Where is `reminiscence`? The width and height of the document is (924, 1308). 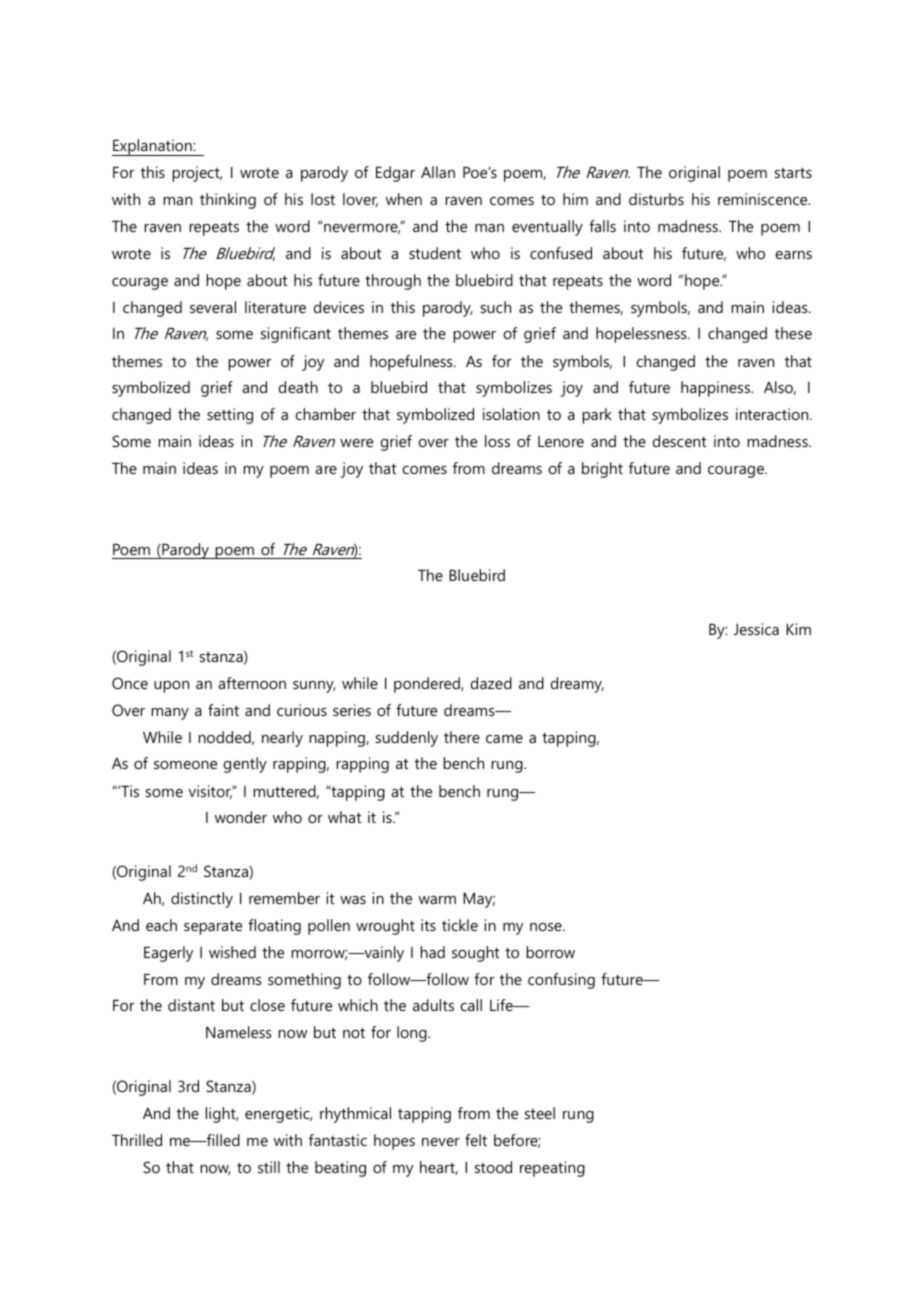 reminiscence is located at coordinates (764, 199).
